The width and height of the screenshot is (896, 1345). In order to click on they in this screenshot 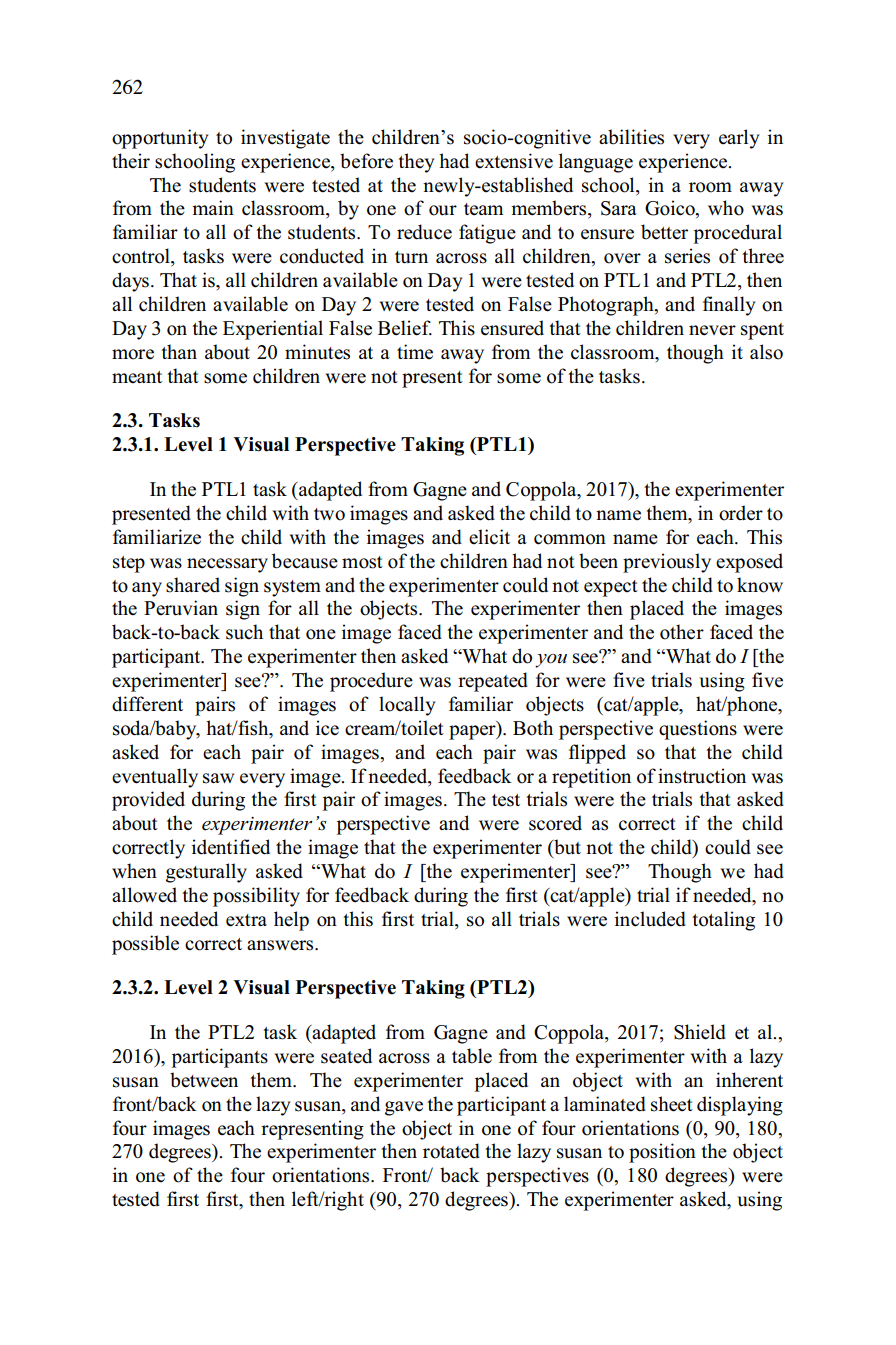, I will do `click(416, 163)`.
